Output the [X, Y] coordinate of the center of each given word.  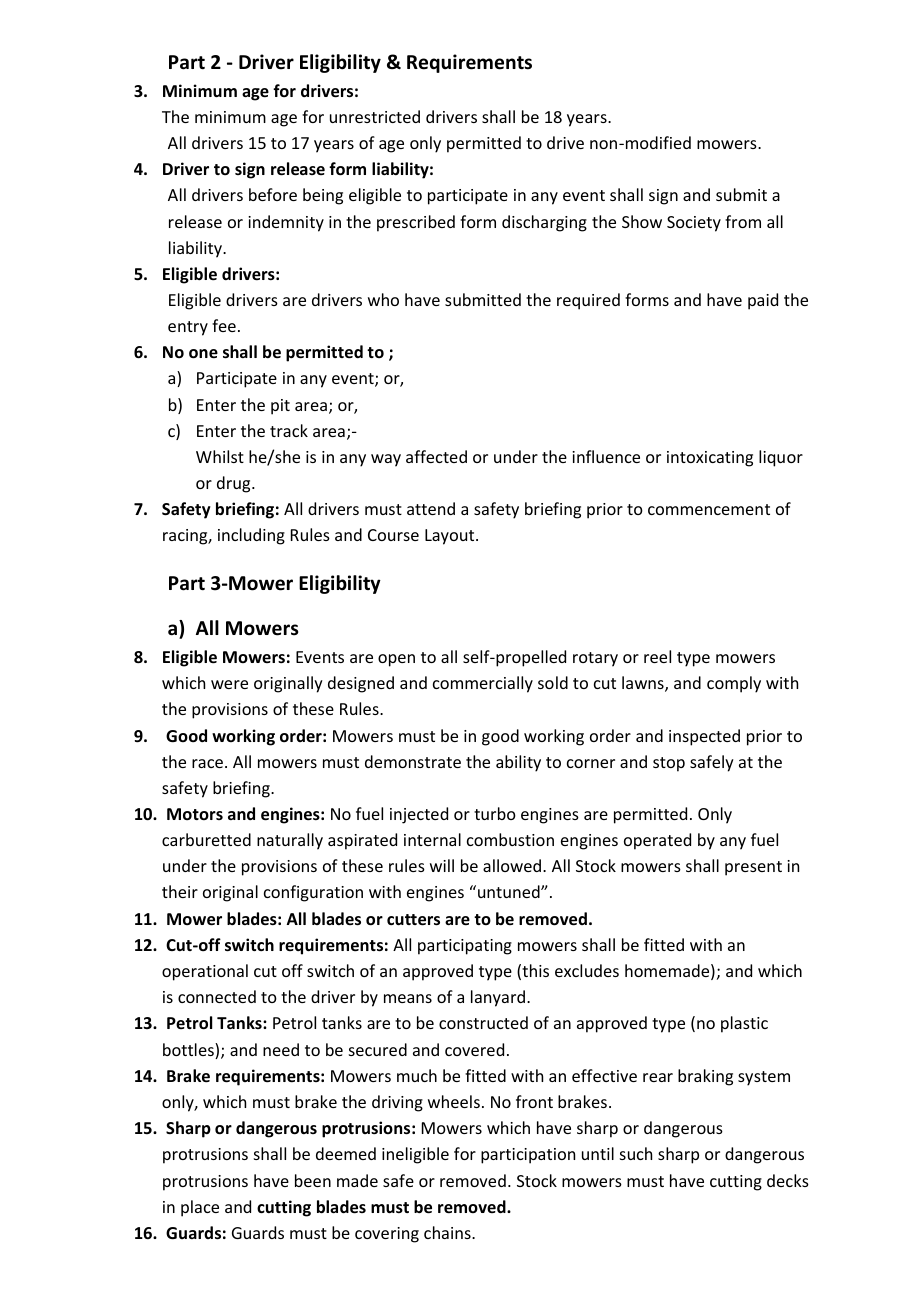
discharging [544, 223]
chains [448, 1232]
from [743, 221]
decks [788, 1180]
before [273, 194]
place [200, 1208]
